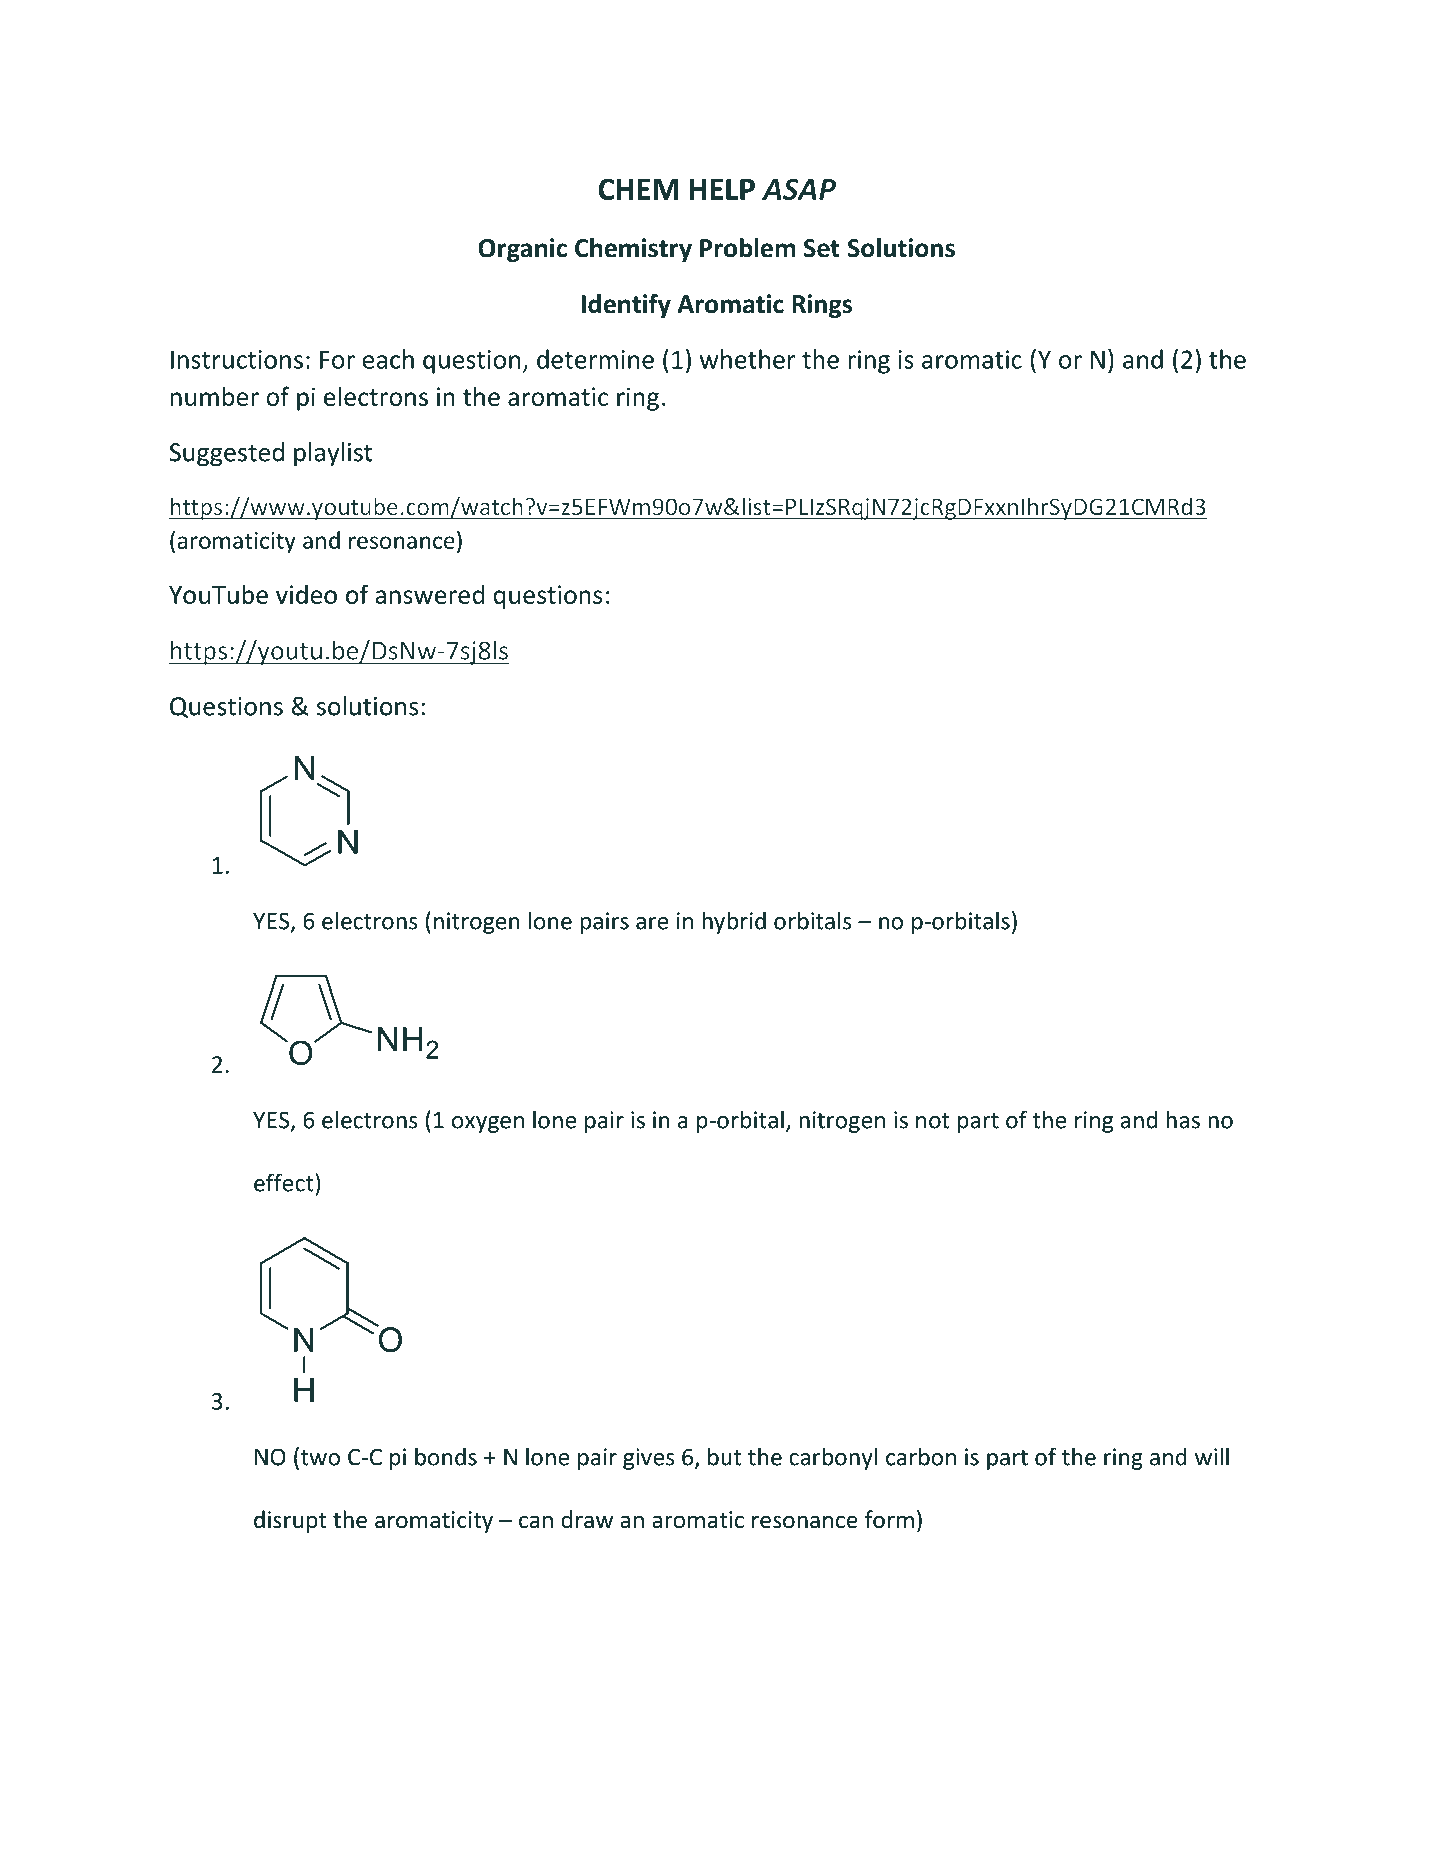 The width and height of the image is (1433, 1854). I want to click on effect, so click(285, 1182).
